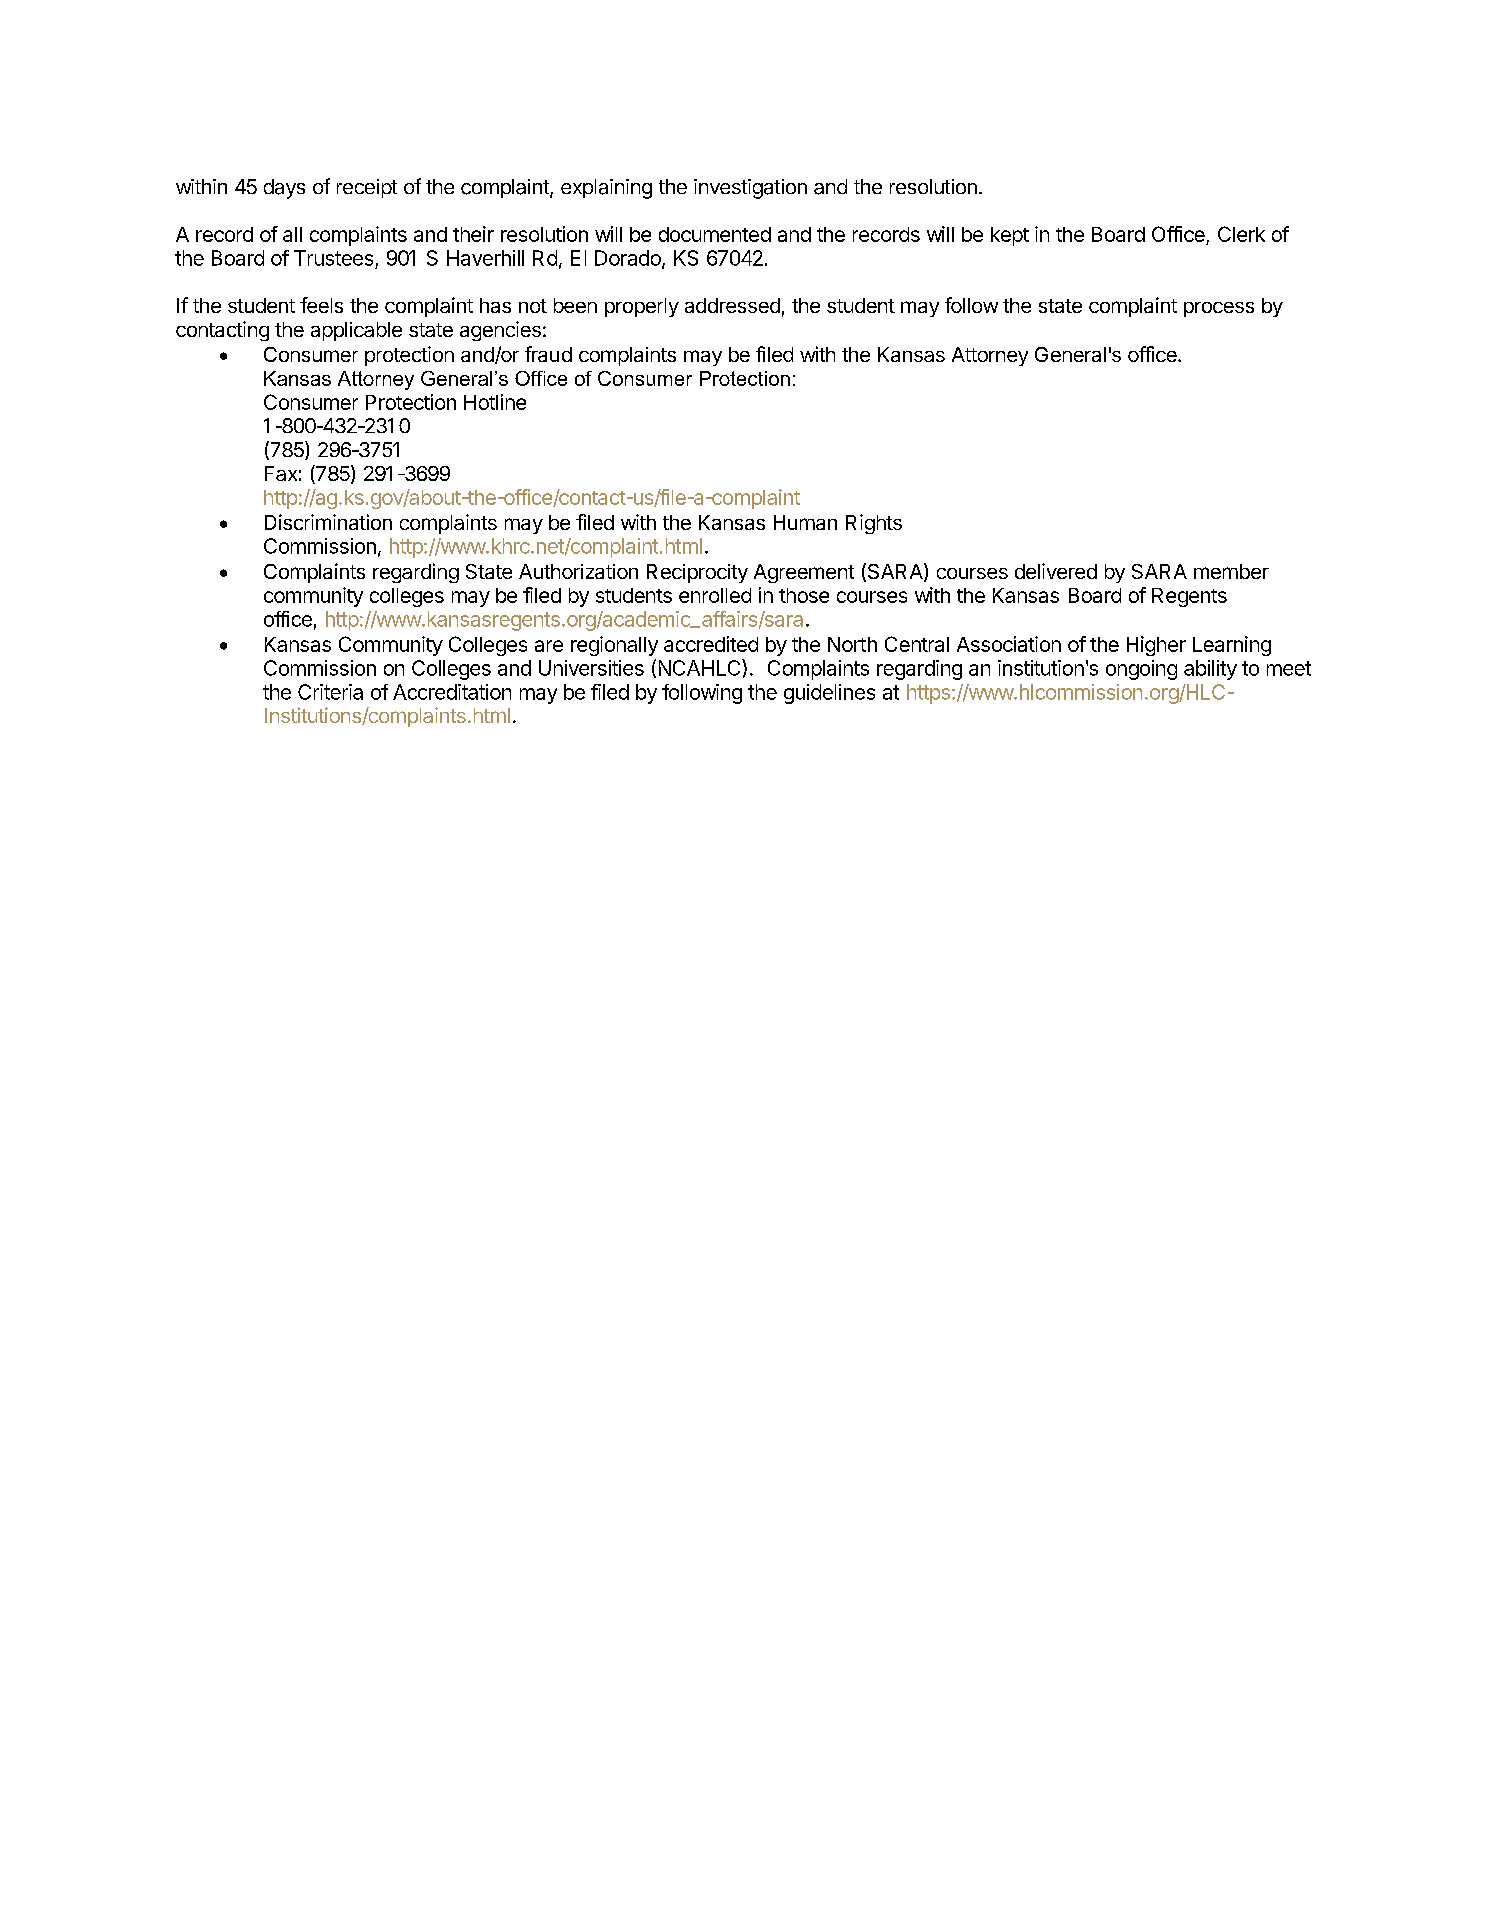 The width and height of the image is (1489, 1927). What do you see at coordinates (1231, 571) in the image?
I see `member` at bounding box center [1231, 571].
